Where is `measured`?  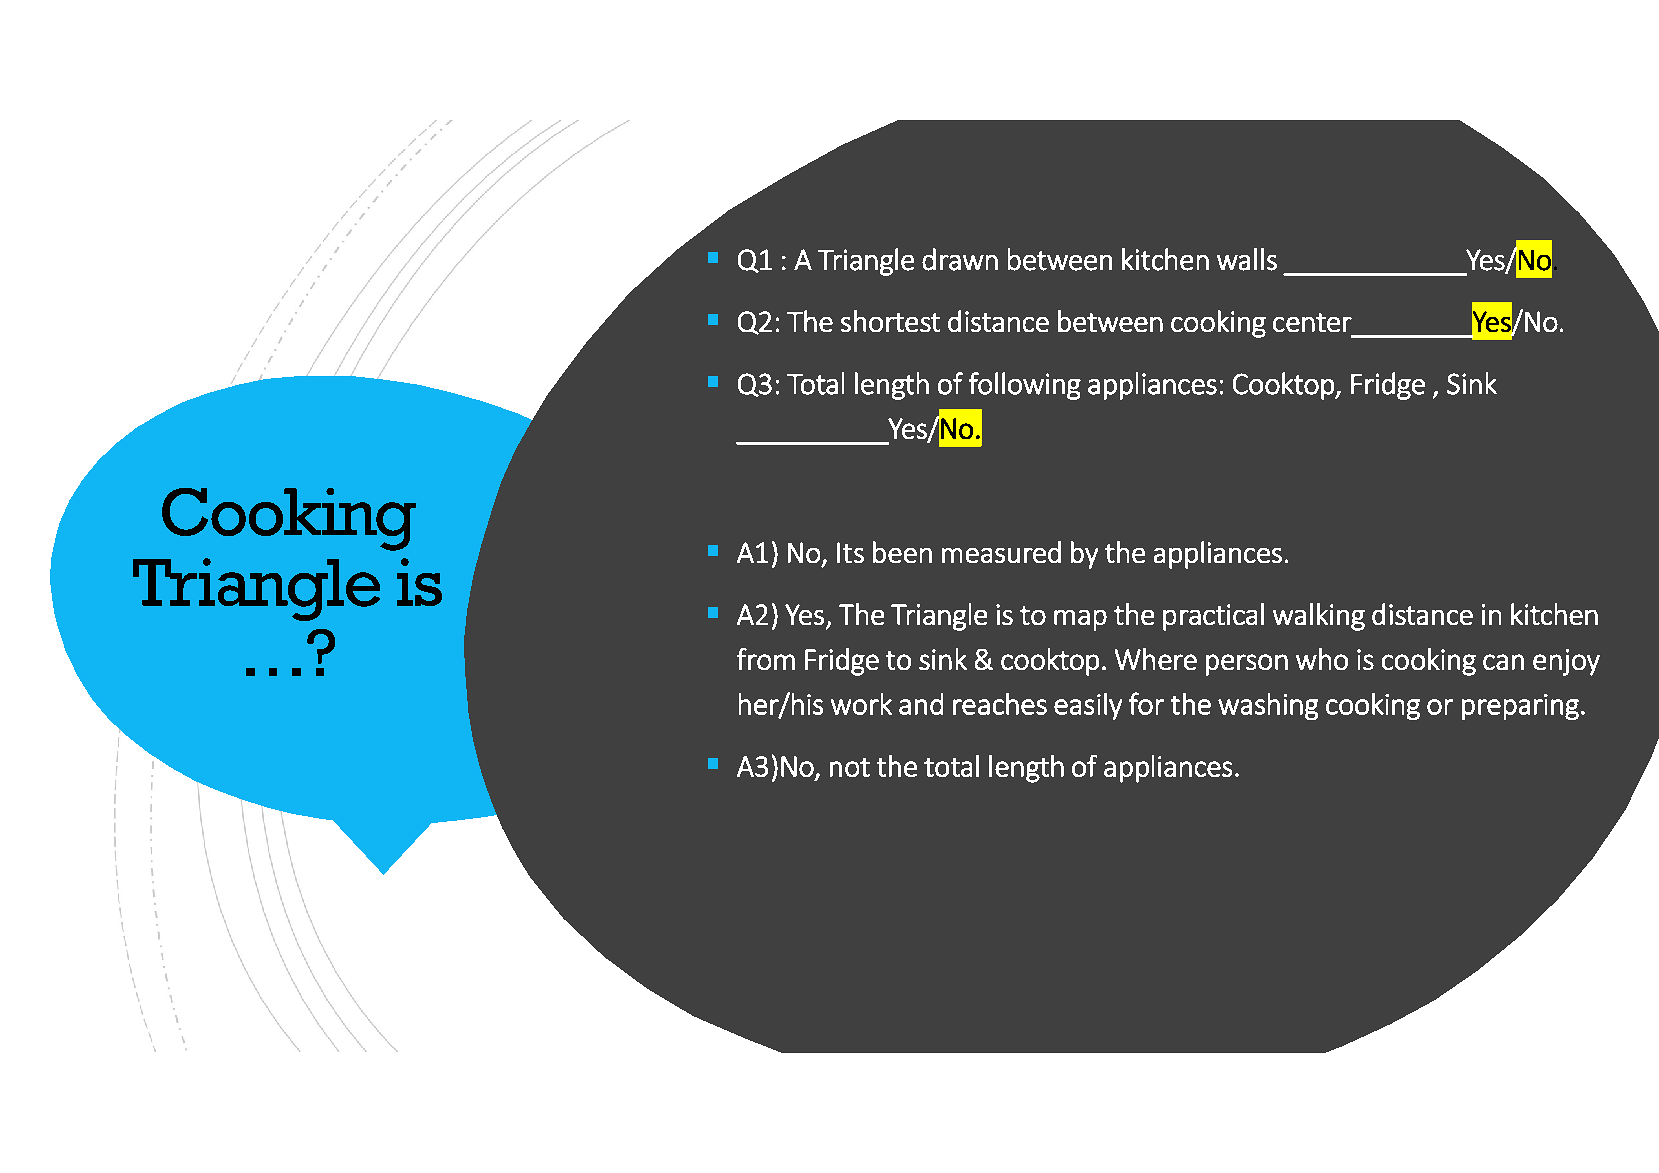
measured is located at coordinates (1001, 552).
